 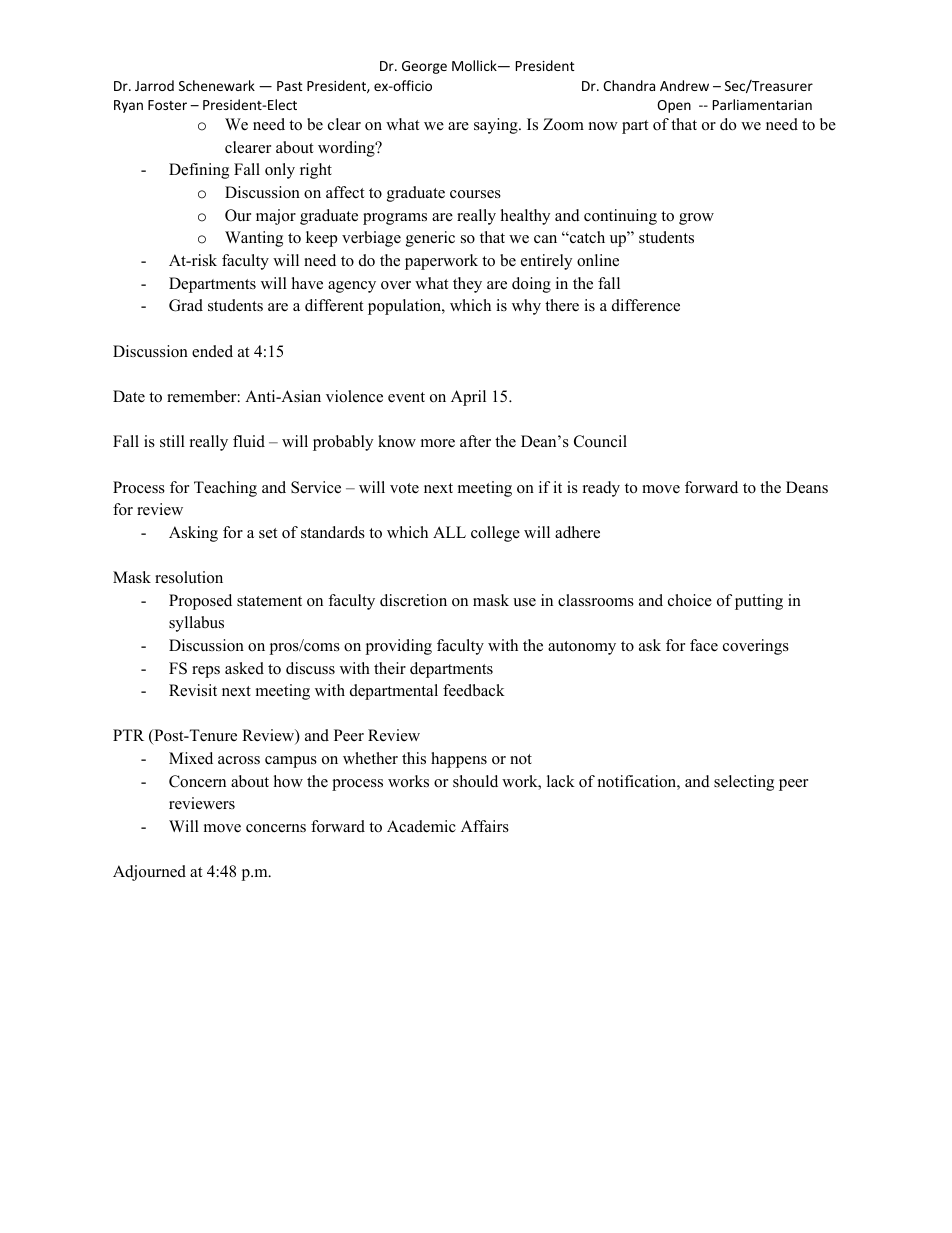 What do you see at coordinates (398, 647) in the screenshot?
I see `providing` at bounding box center [398, 647].
